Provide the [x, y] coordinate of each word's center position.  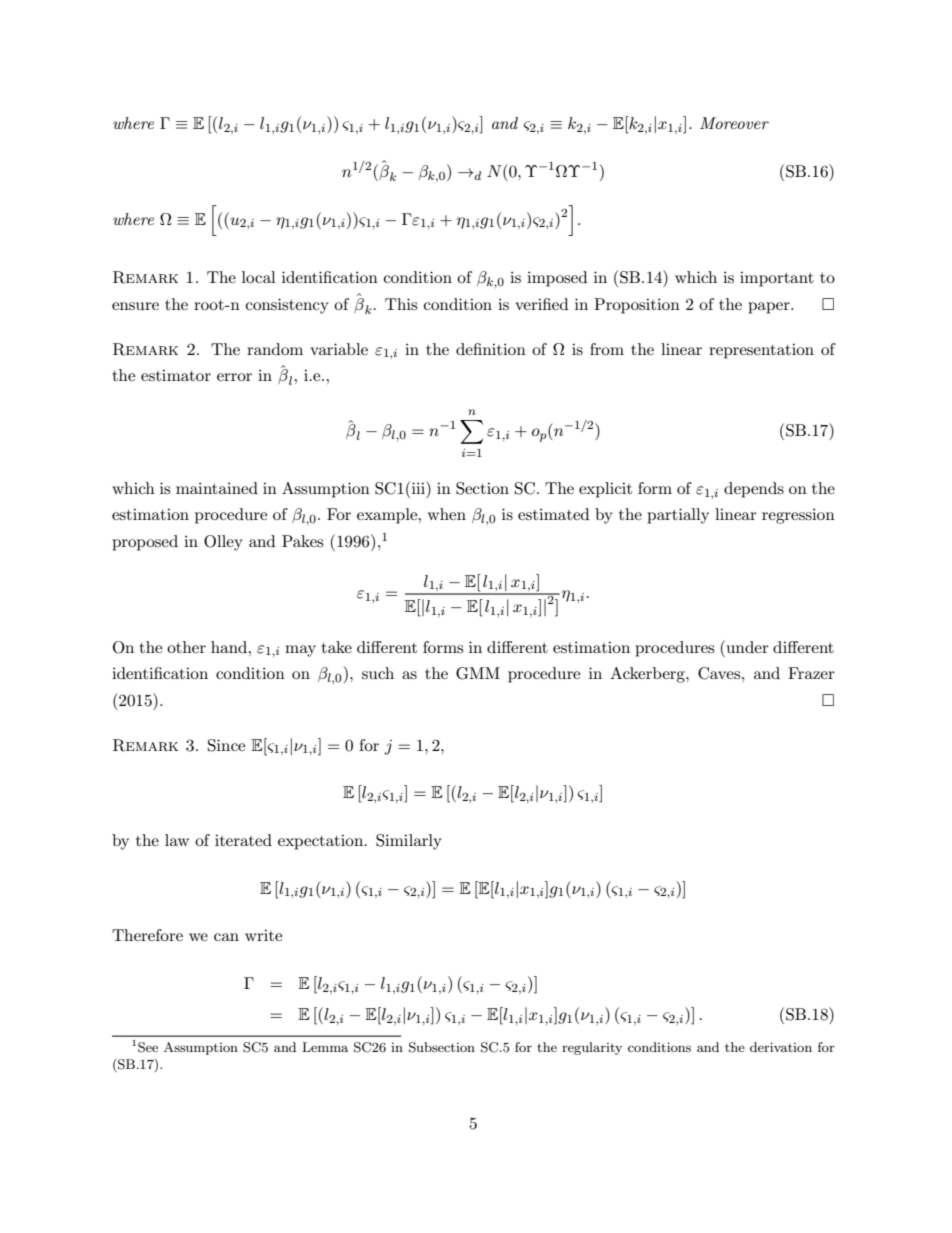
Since [226, 745]
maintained [217, 488]
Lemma [325, 1047]
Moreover [734, 123]
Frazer [811, 673]
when [447, 514]
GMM [478, 673]
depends [754, 490]
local [259, 277]
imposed [557, 279]
